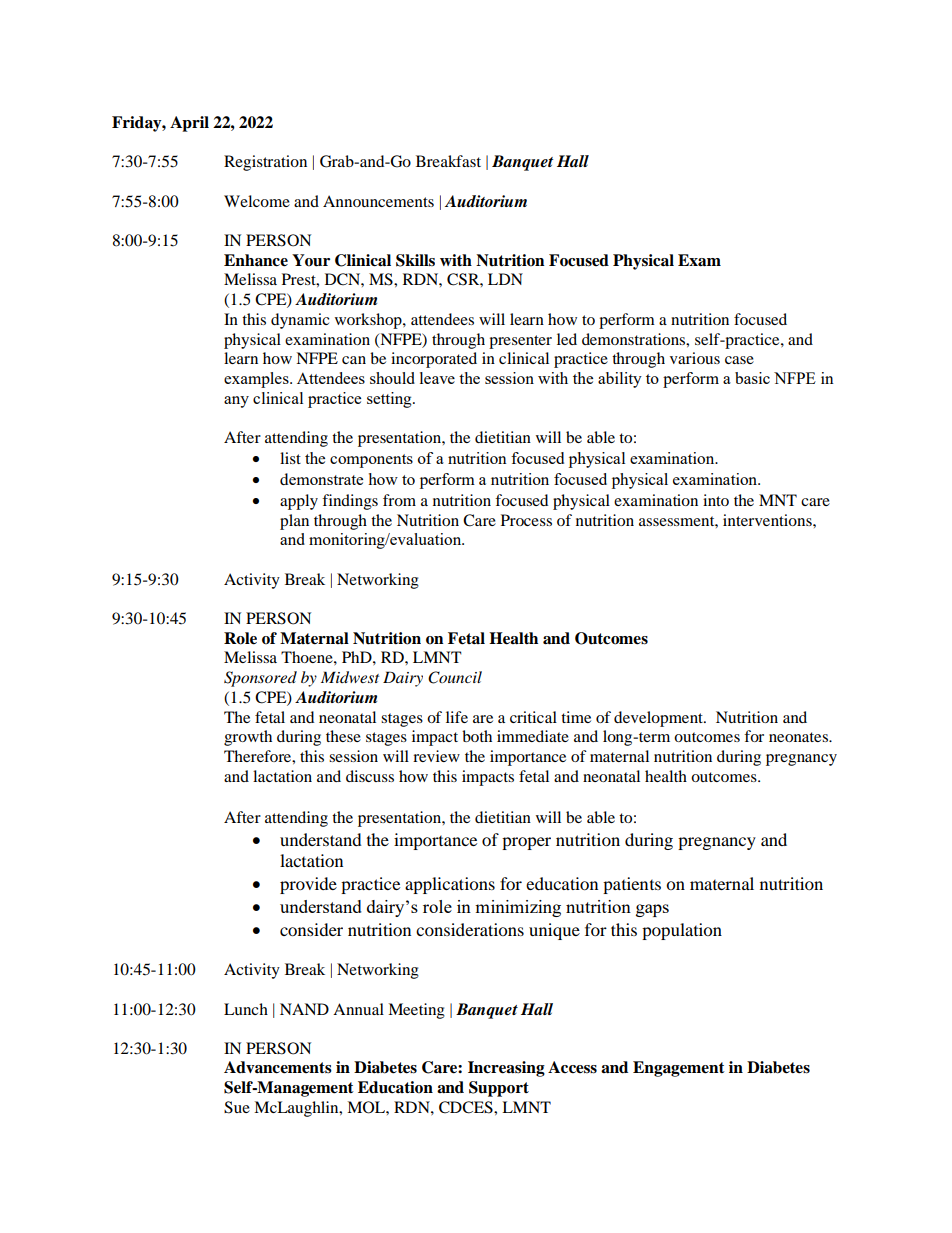 Image resolution: width=952 pixels, height=1233 pixels. What do you see at coordinates (455, 677) in the image?
I see `Council` at bounding box center [455, 677].
